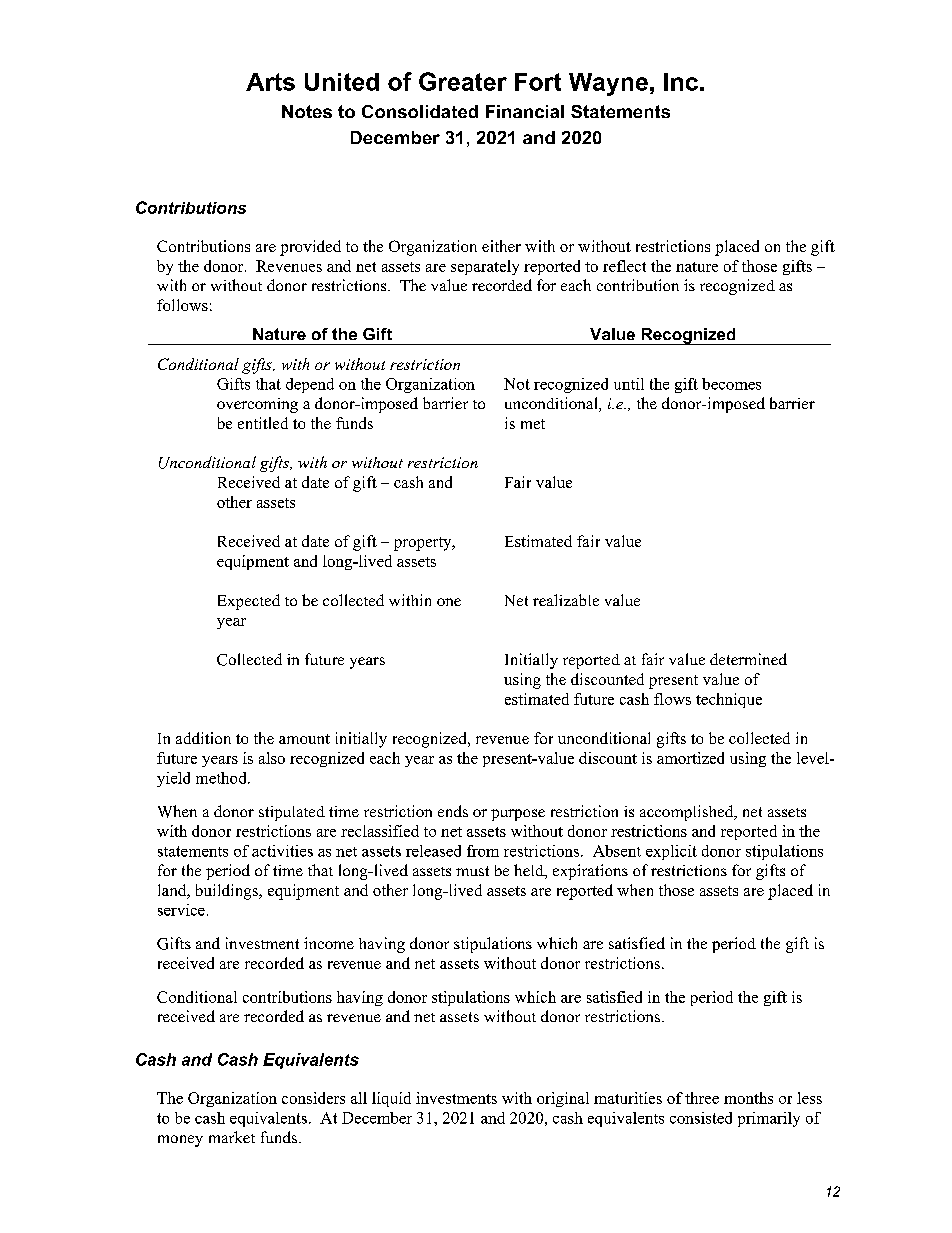 This image has height=1233, width=952. Describe the element at coordinates (525, 111) in the image. I see `Financial` at that location.
